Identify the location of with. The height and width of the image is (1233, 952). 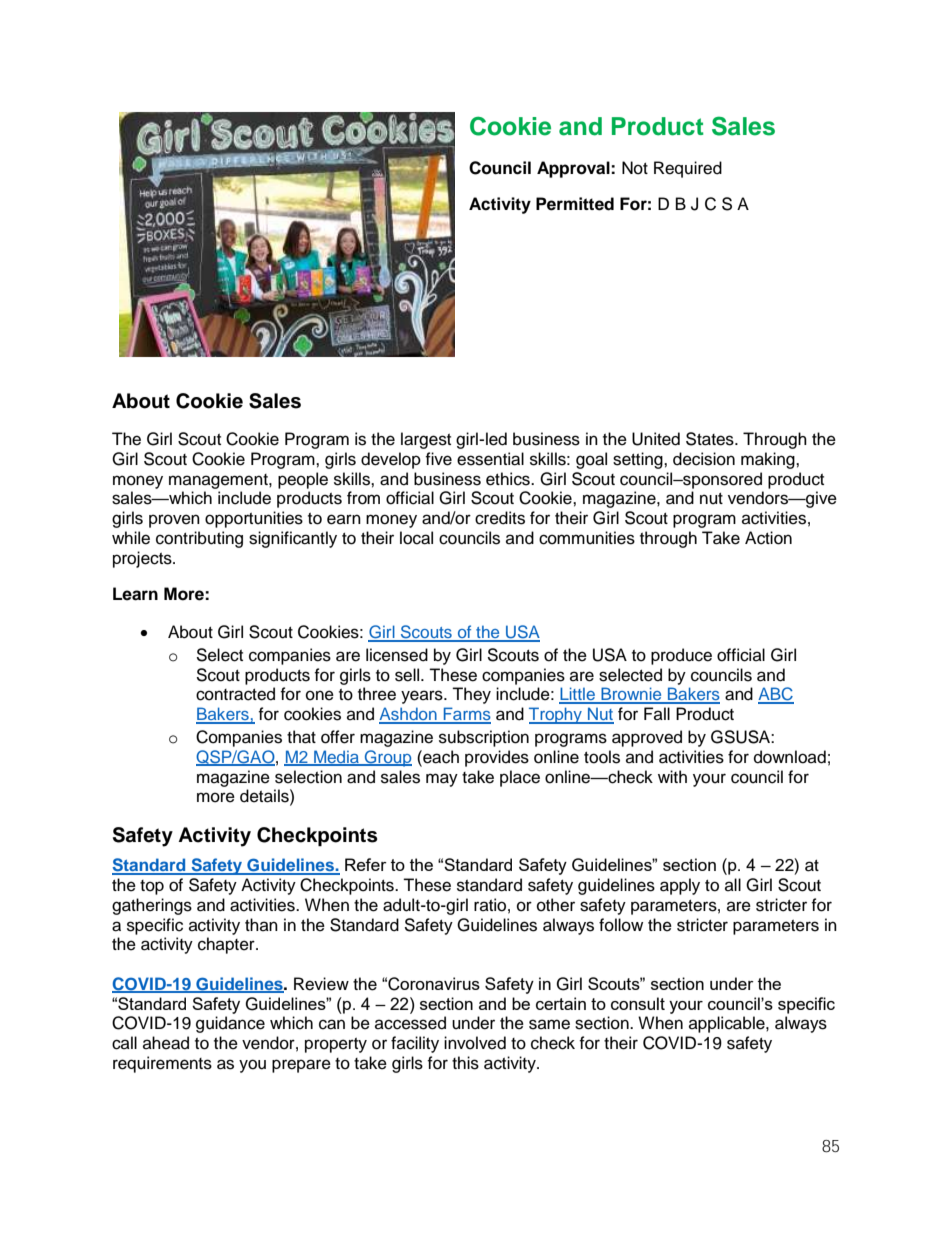
(672, 776).
